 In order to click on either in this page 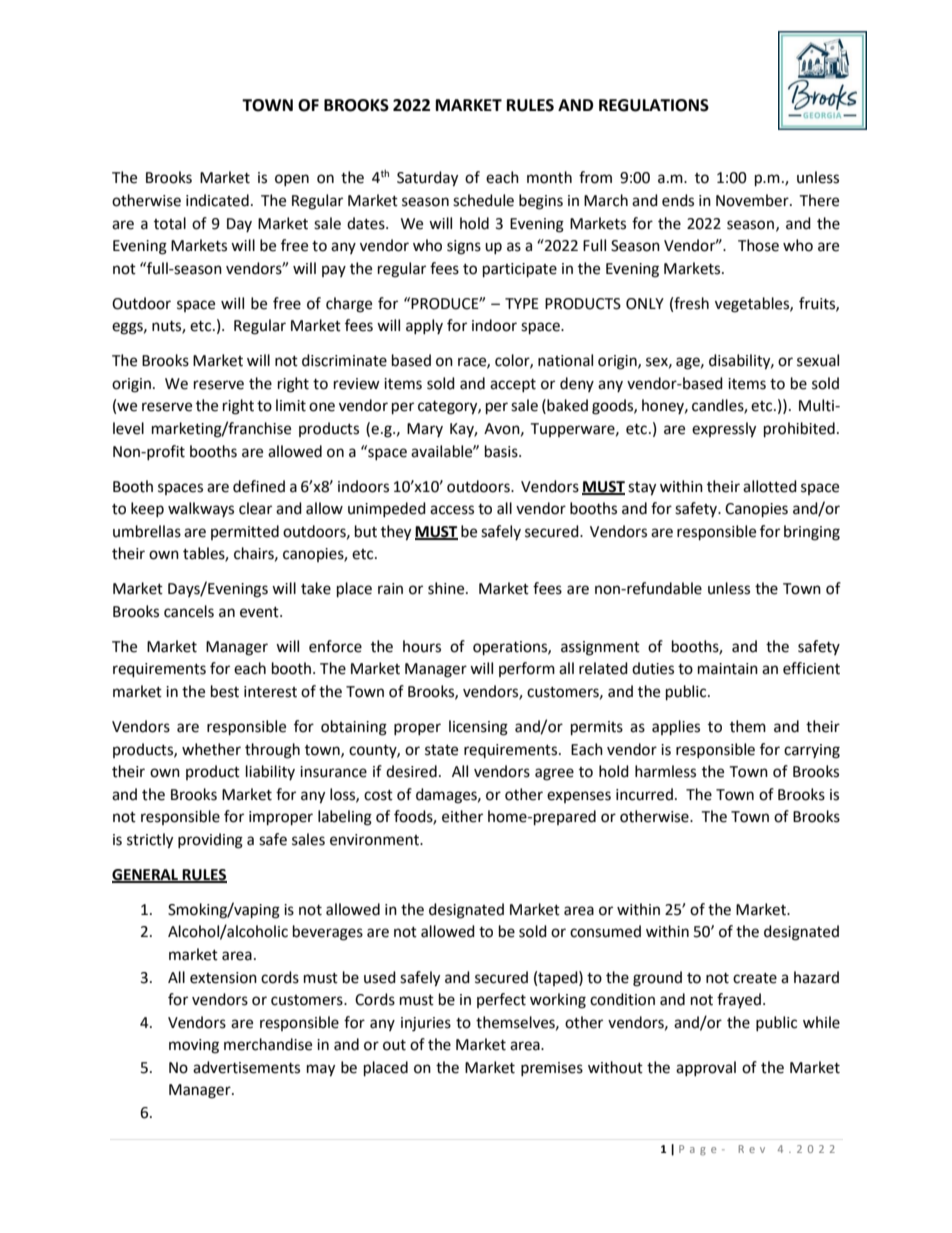, I will do `click(462, 816)`.
